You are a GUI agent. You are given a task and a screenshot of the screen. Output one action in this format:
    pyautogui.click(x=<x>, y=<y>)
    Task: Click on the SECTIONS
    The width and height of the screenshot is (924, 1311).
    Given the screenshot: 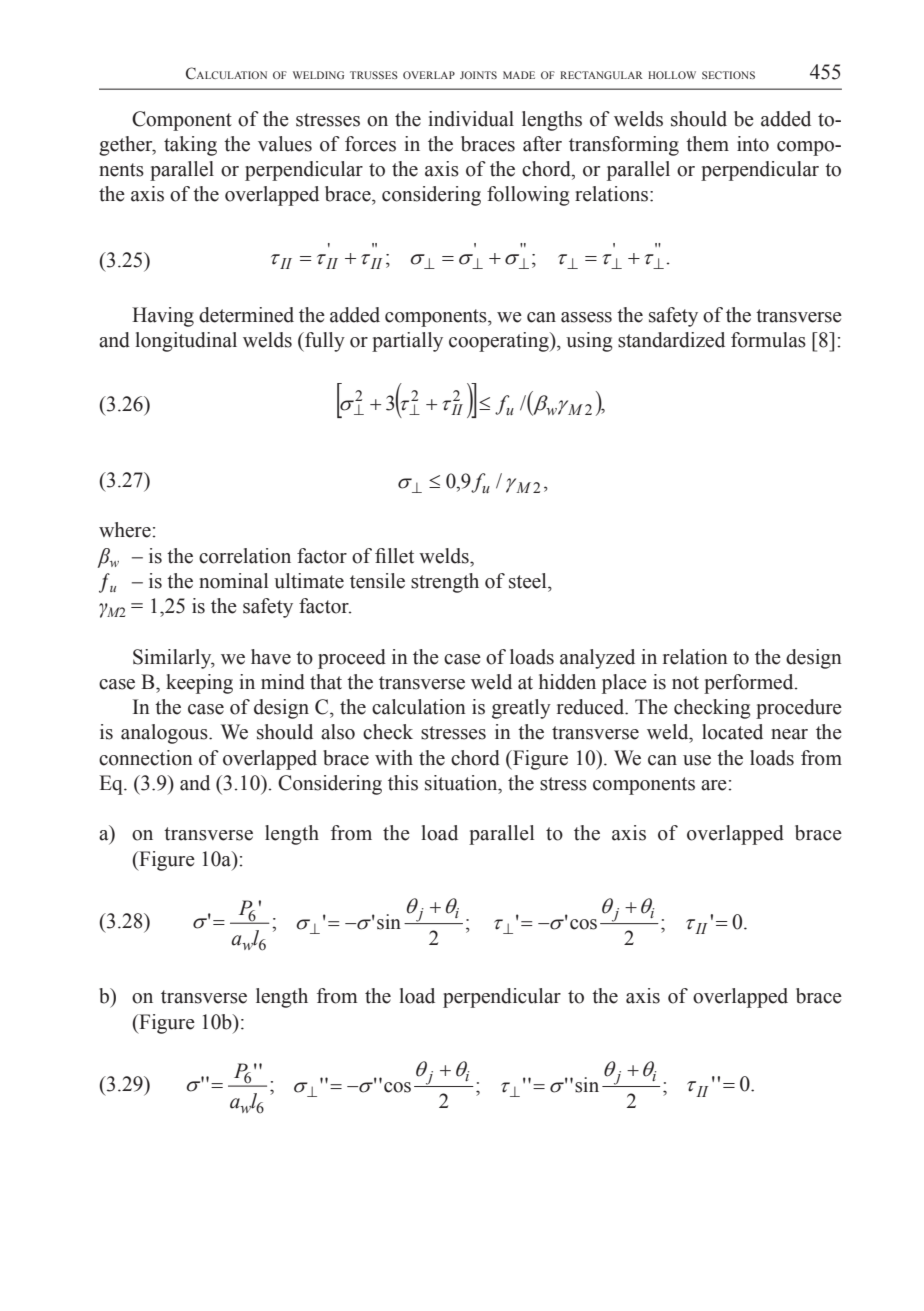 What is the action you would take?
    pyautogui.click(x=728, y=75)
